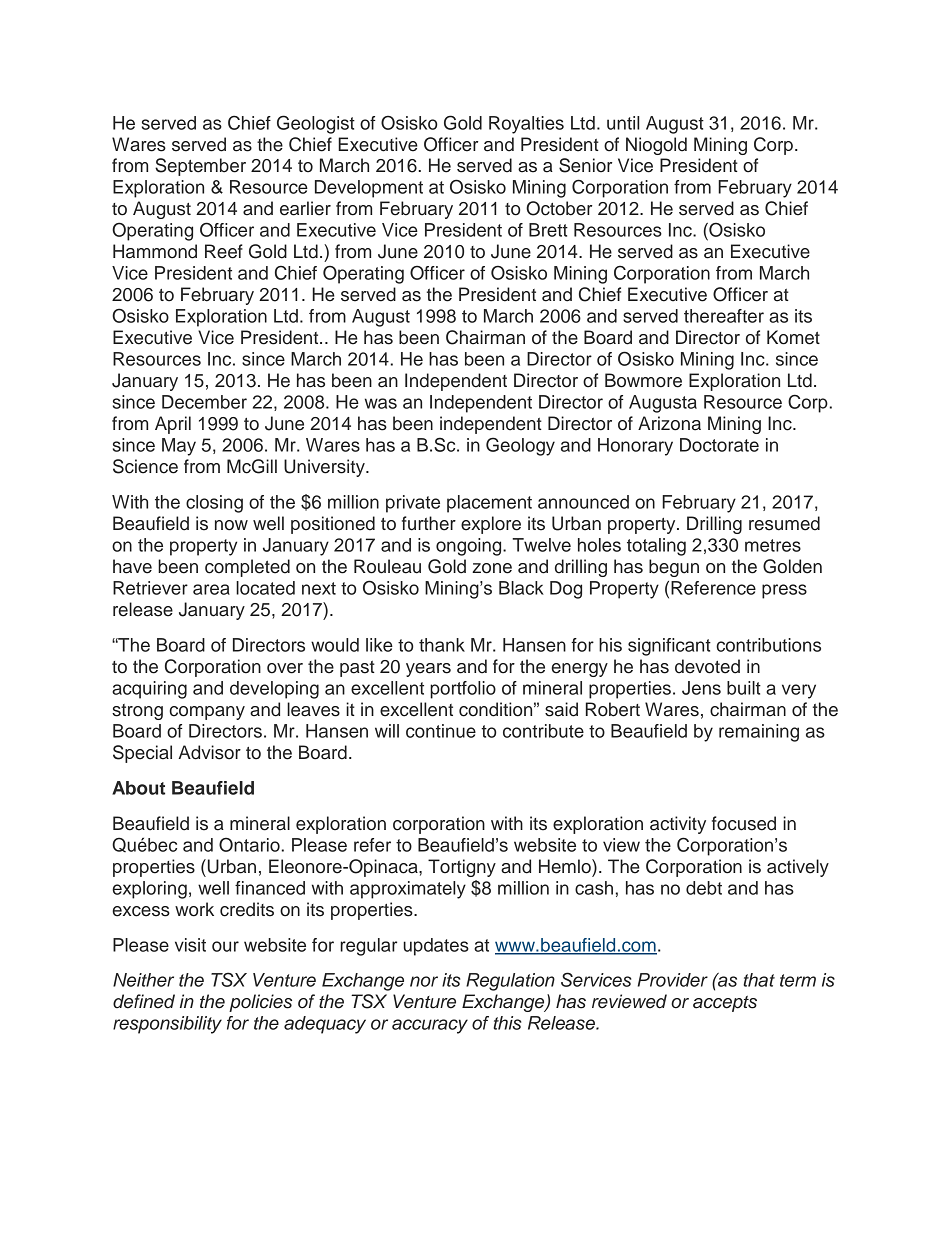 The image size is (952, 1233). What do you see at coordinates (285, 668) in the screenshot?
I see `over` at bounding box center [285, 668].
